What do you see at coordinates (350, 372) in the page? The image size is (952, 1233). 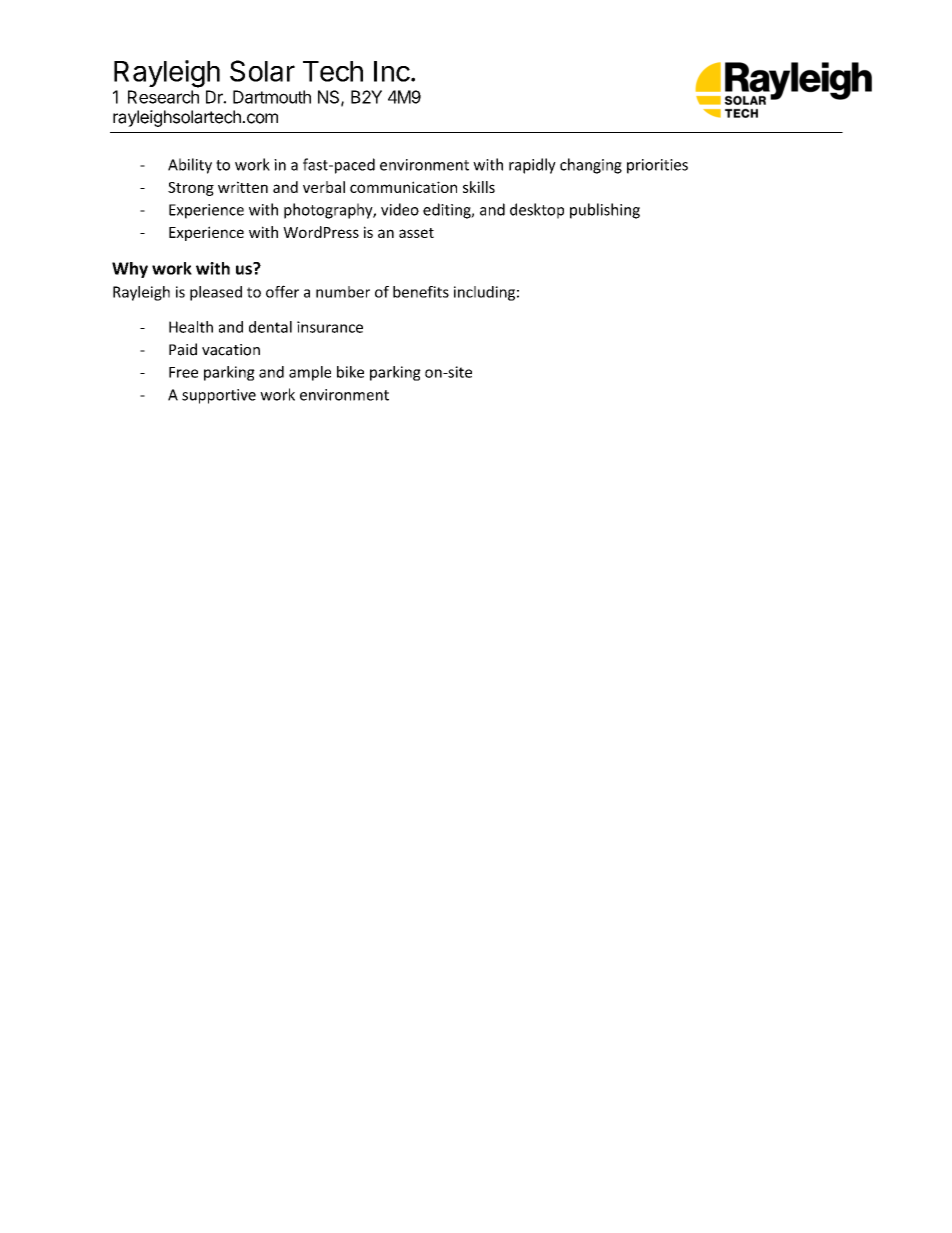 I see `bike` at bounding box center [350, 372].
